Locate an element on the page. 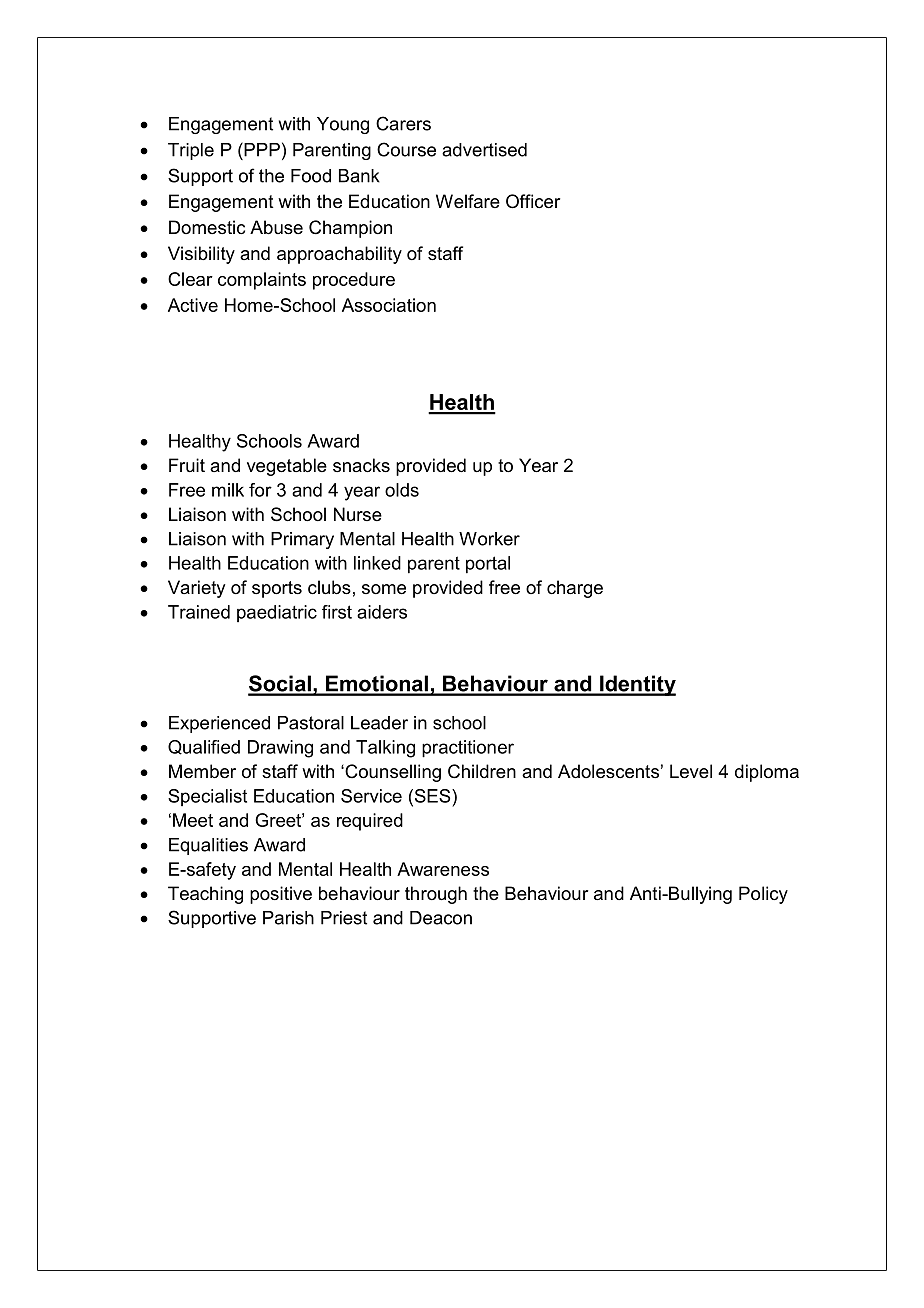  PPP is located at coordinates (261, 149).
